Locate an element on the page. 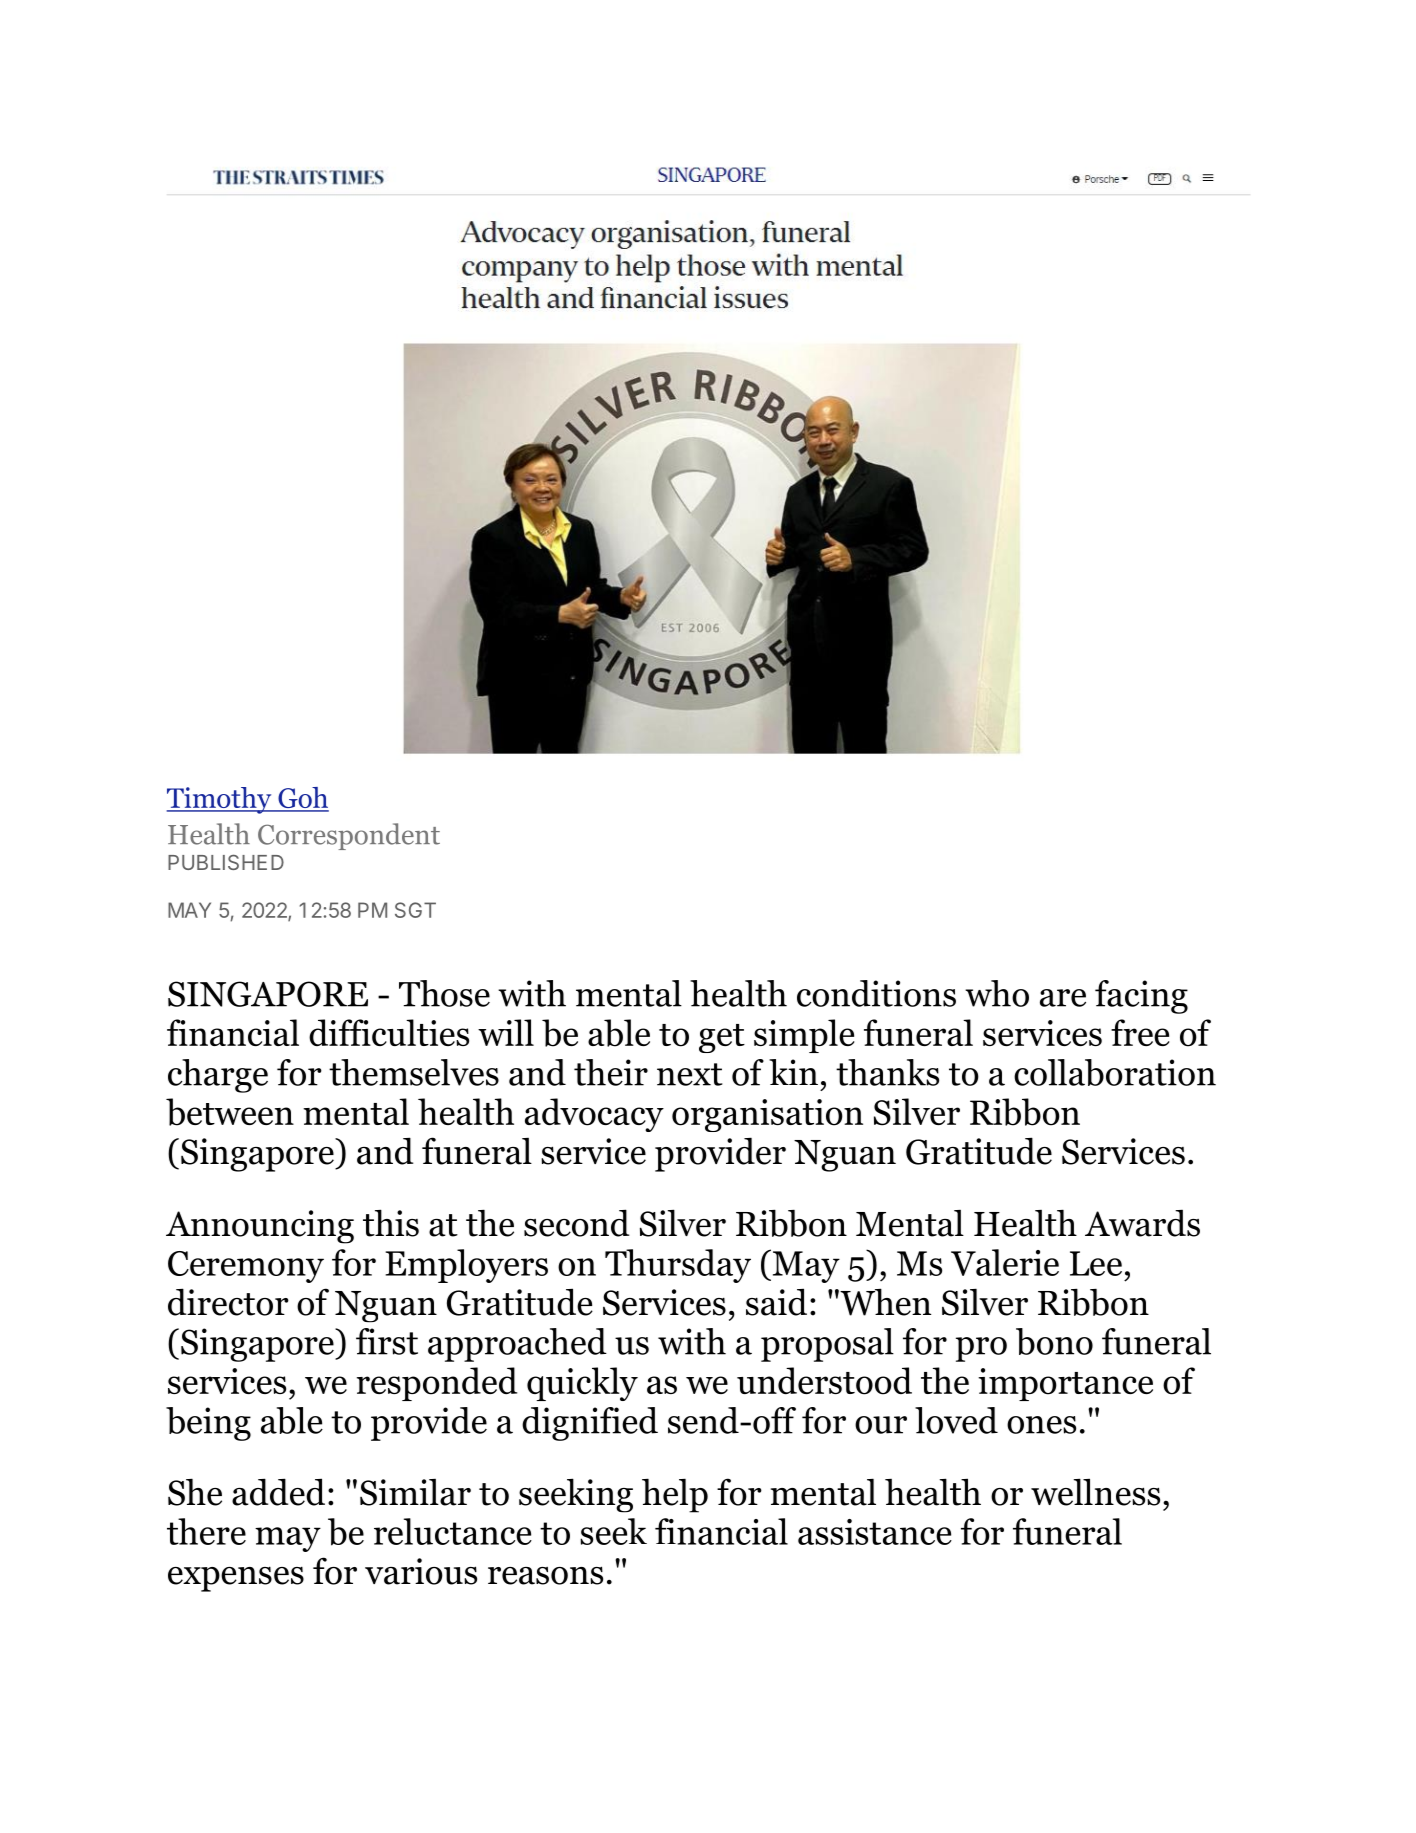 The height and width of the document is (1833, 1416). SGT is located at coordinates (415, 910).
